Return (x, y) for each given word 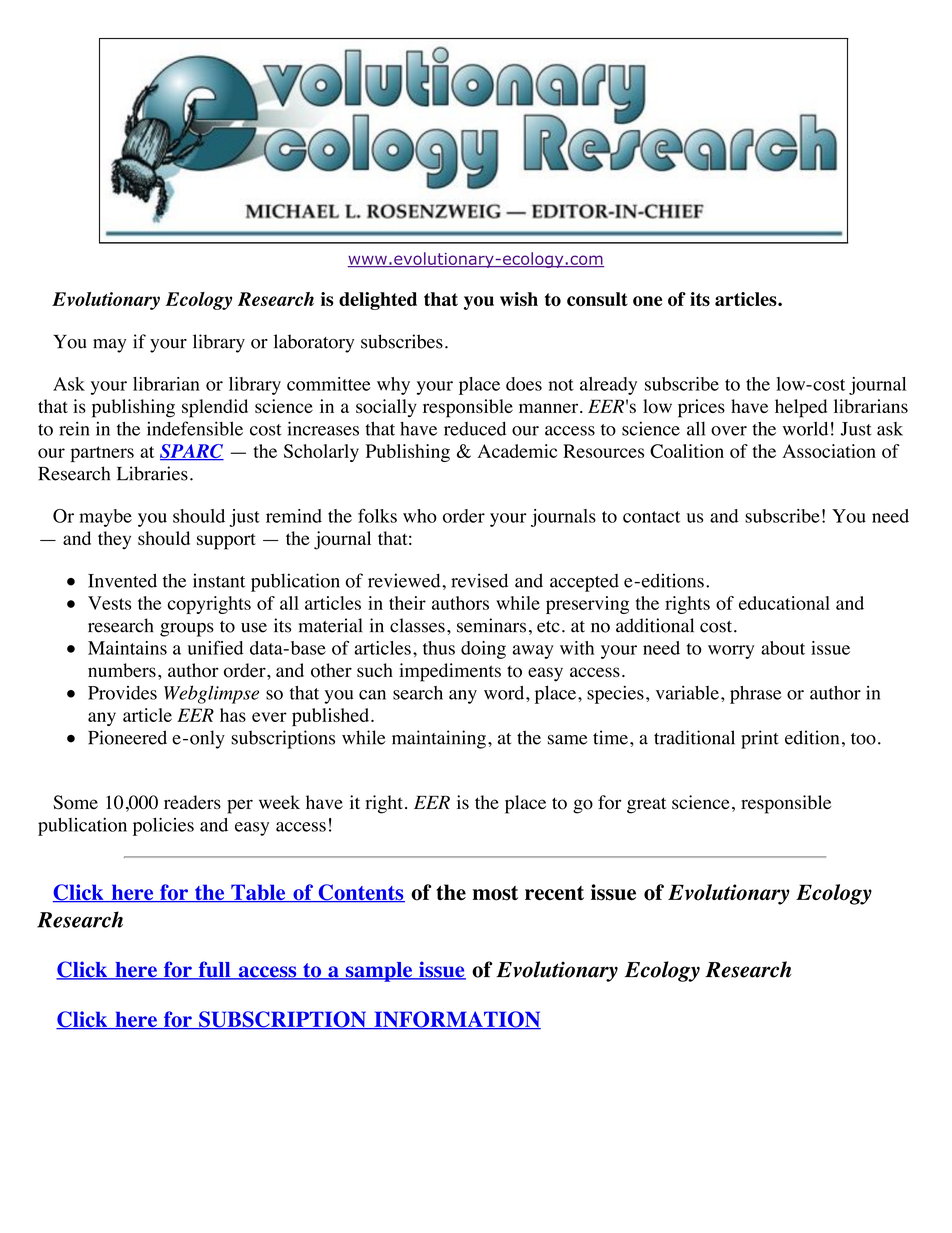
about (783, 648)
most (495, 893)
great (646, 805)
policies (163, 826)
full (214, 970)
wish (519, 299)
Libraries (152, 473)
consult (597, 299)
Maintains (127, 648)
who (420, 516)
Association (829, 451)
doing (483, 650)
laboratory (314, 343)
